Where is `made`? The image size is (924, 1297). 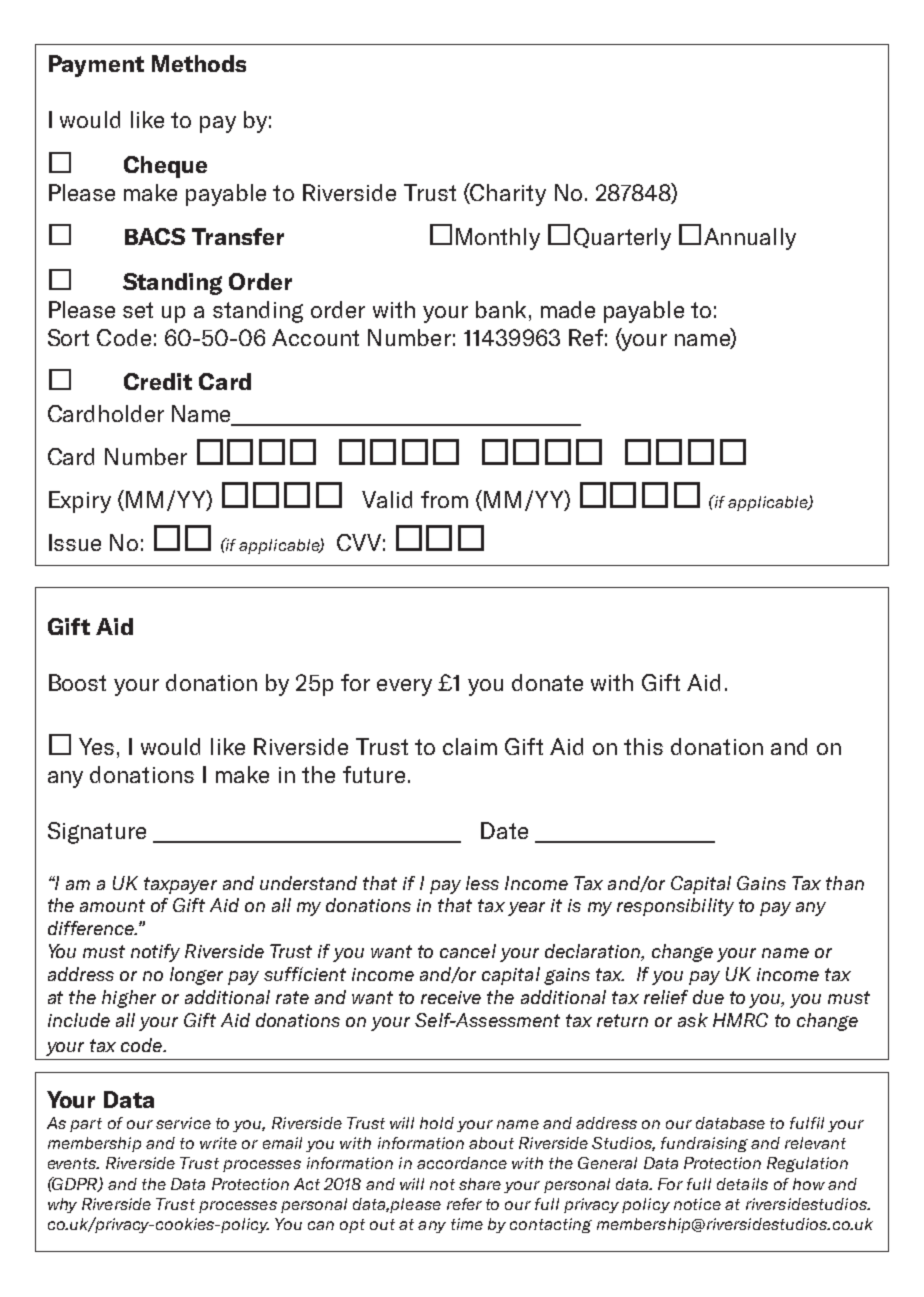 made is located at coordinates (568, 309).
